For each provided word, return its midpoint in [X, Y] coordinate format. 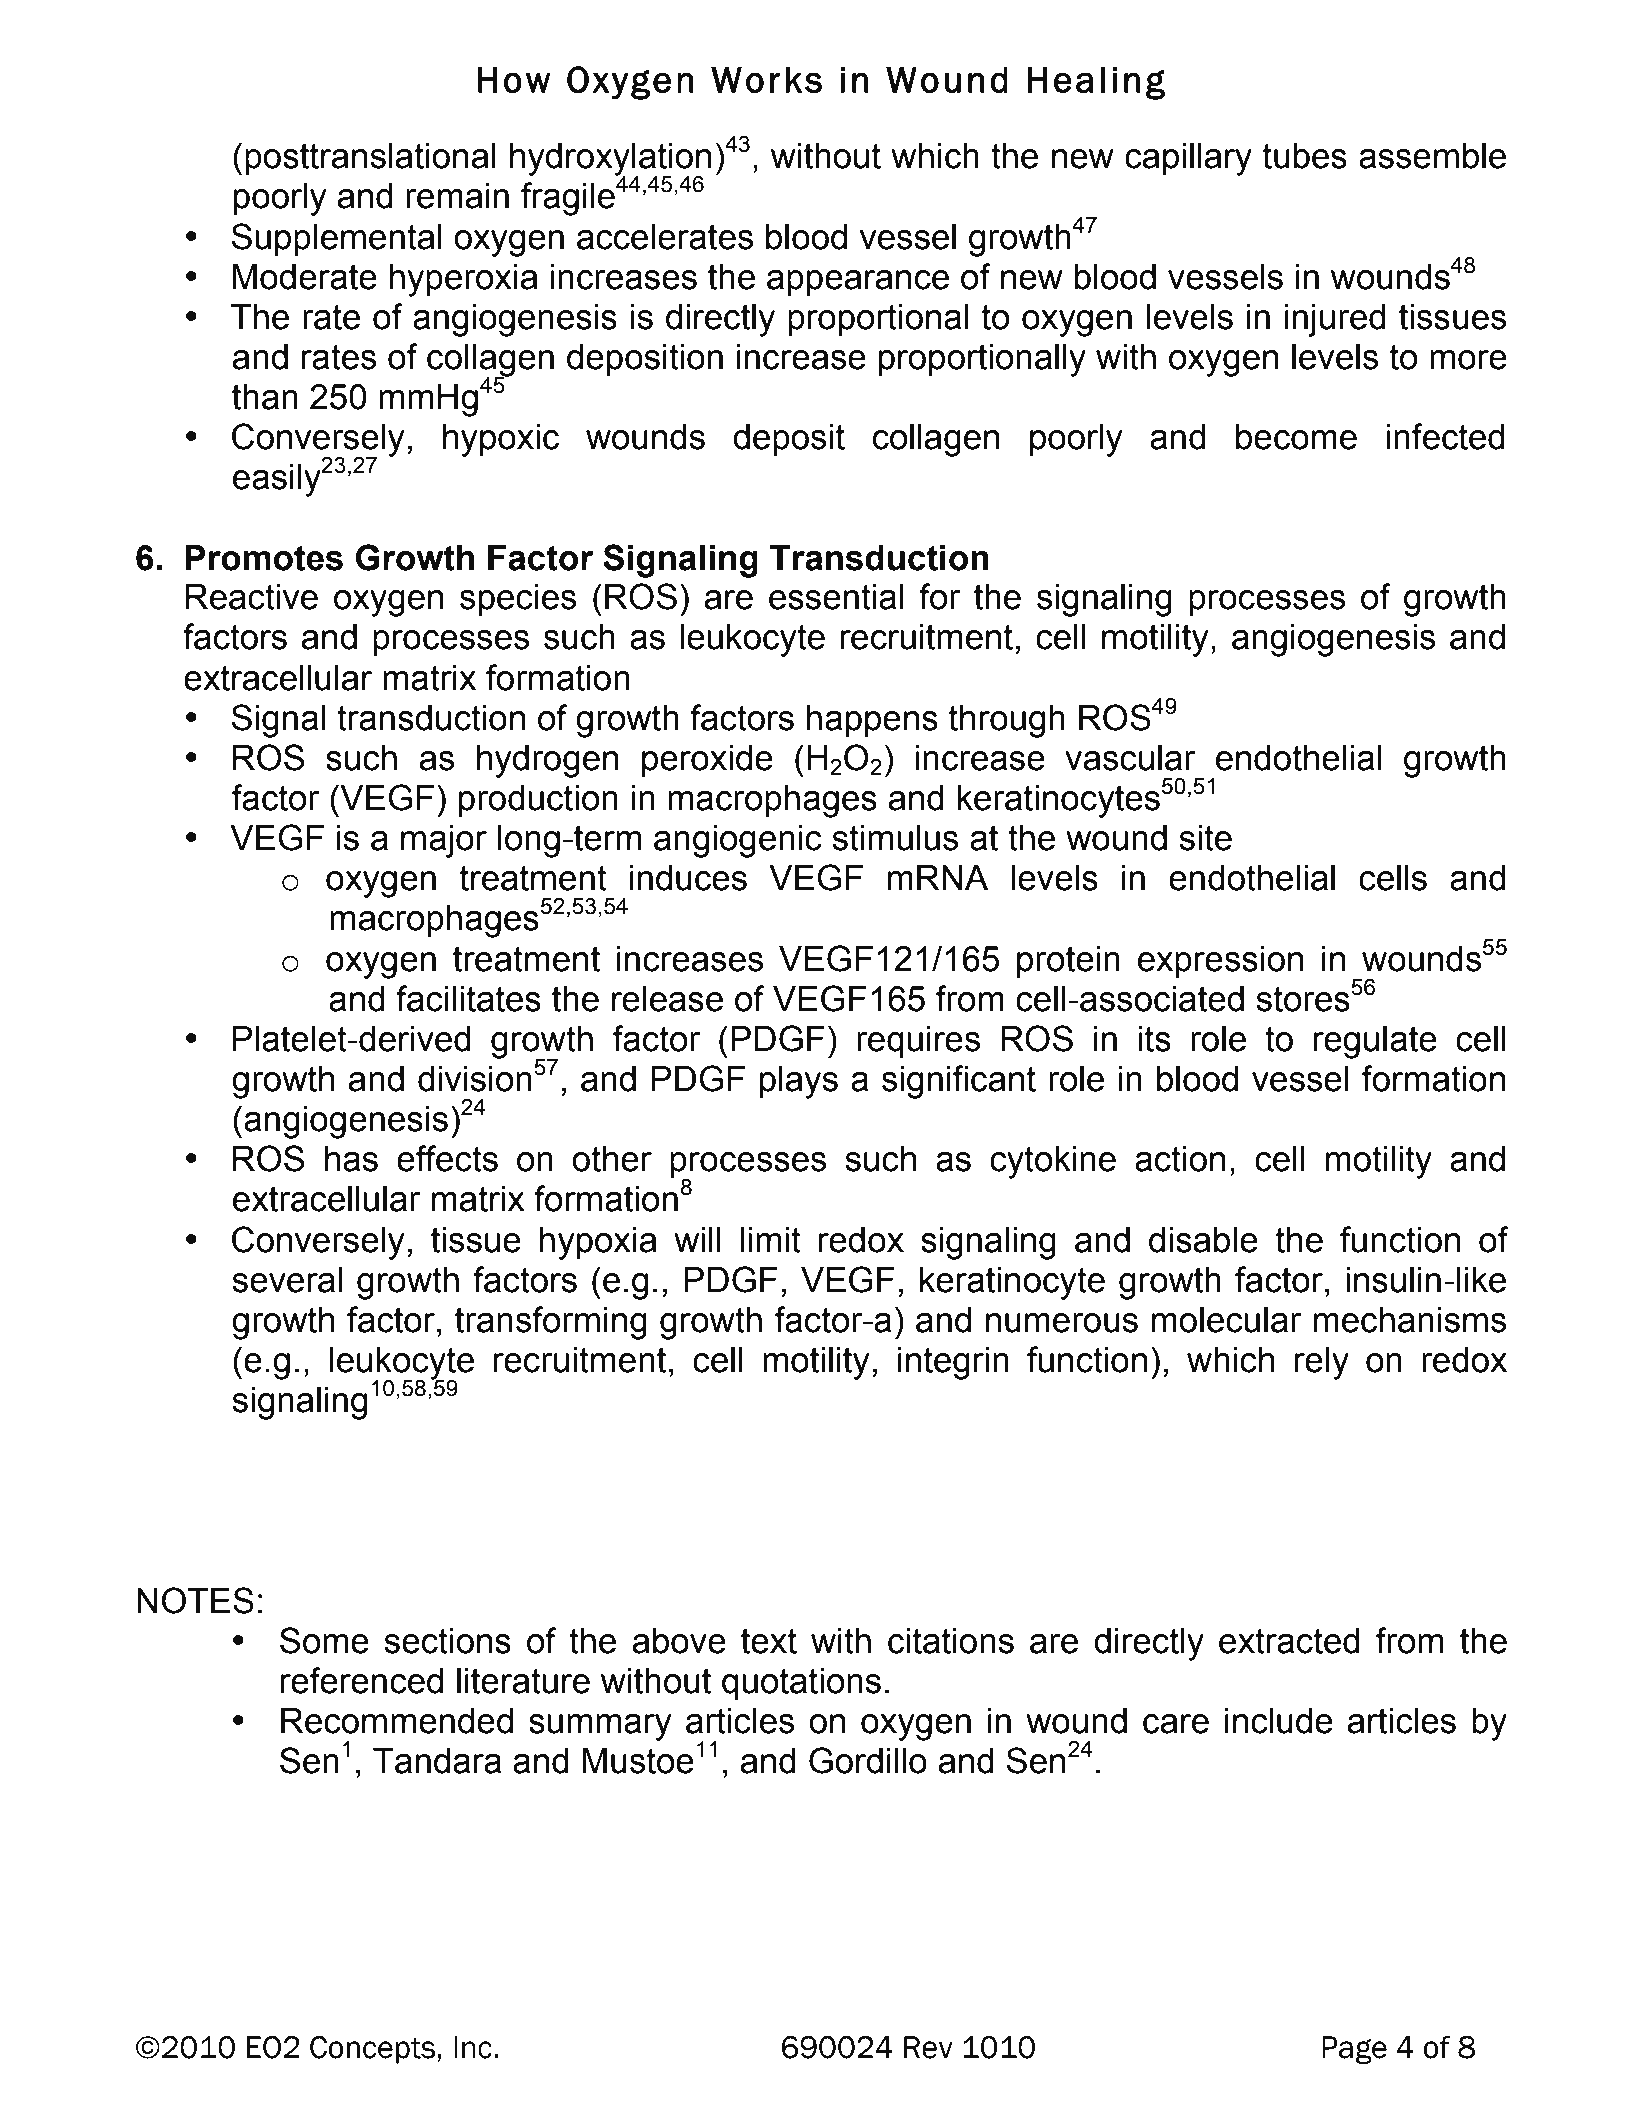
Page [1354, 2050]
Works [766, 79]
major [444, 841]
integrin [953, 1363]
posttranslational [370, 159]
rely [1321, 1363]
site [1206, 838]
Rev [928, 2047]
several [287, 1280]
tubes [1305, 156]
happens [872, 721]
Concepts [372, 2050]
